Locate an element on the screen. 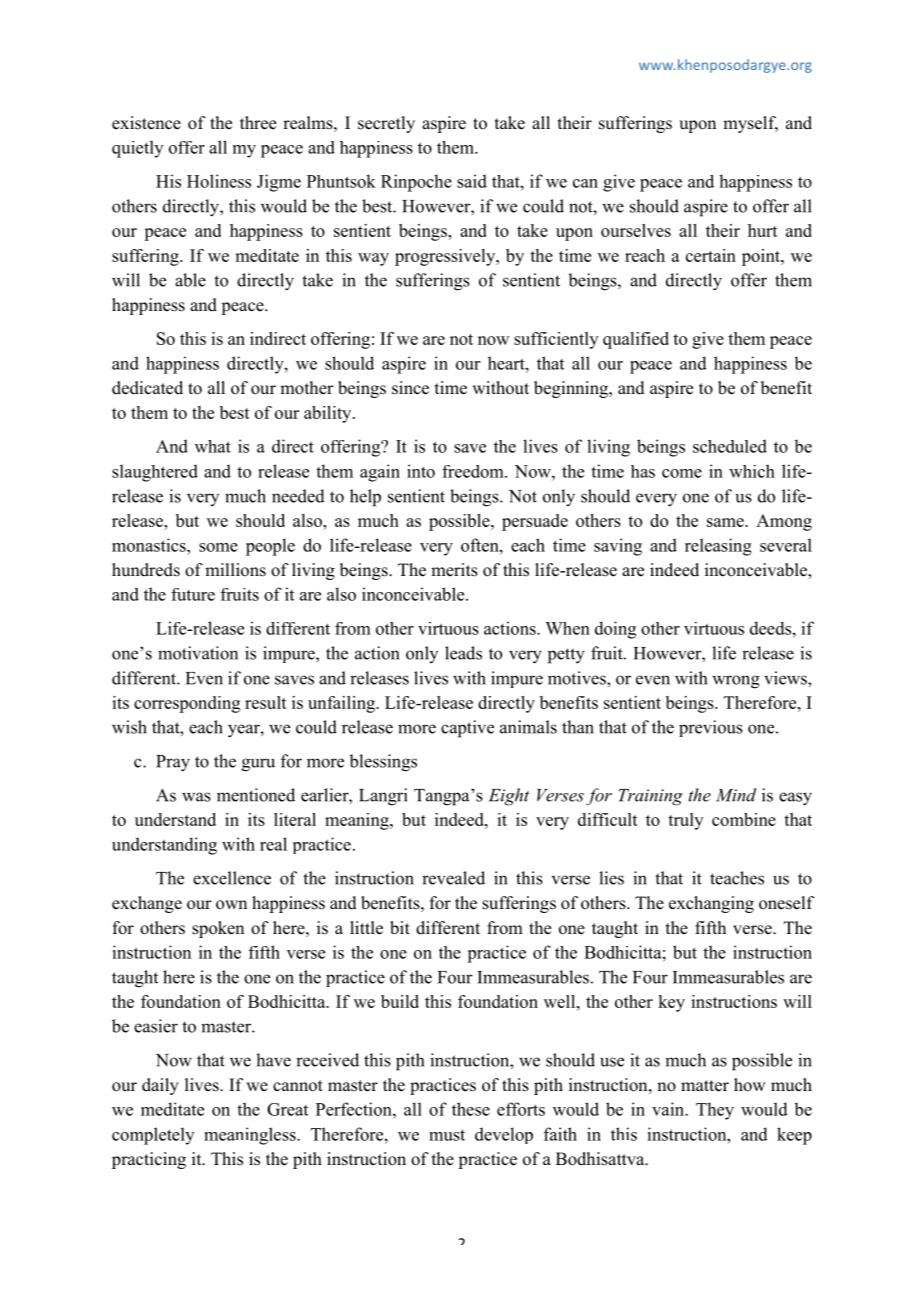  myself is located at coordinates (750, 124).
